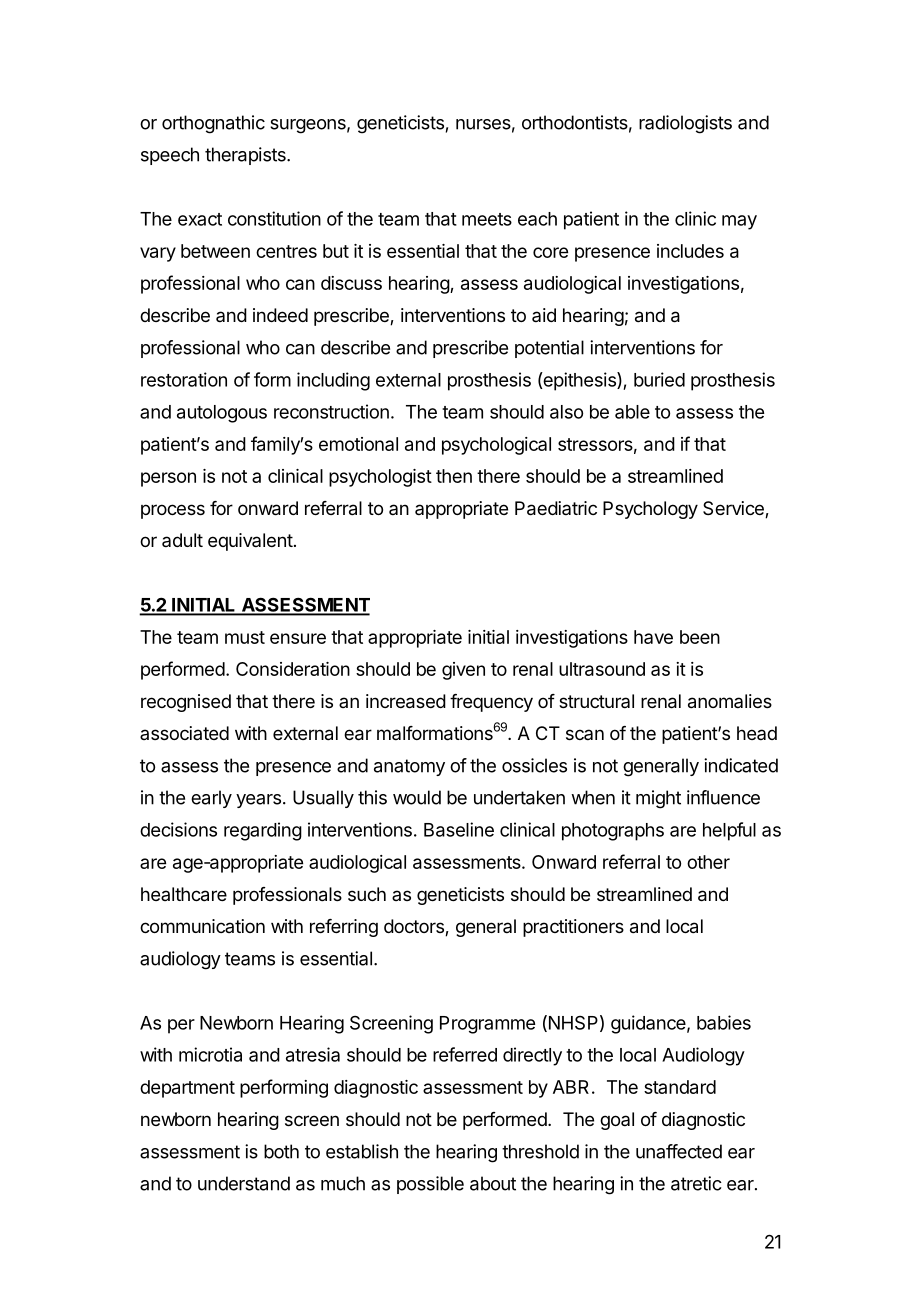 This screenshot has height=1308, width=924. I want to click on meets, so click(487, 219).
